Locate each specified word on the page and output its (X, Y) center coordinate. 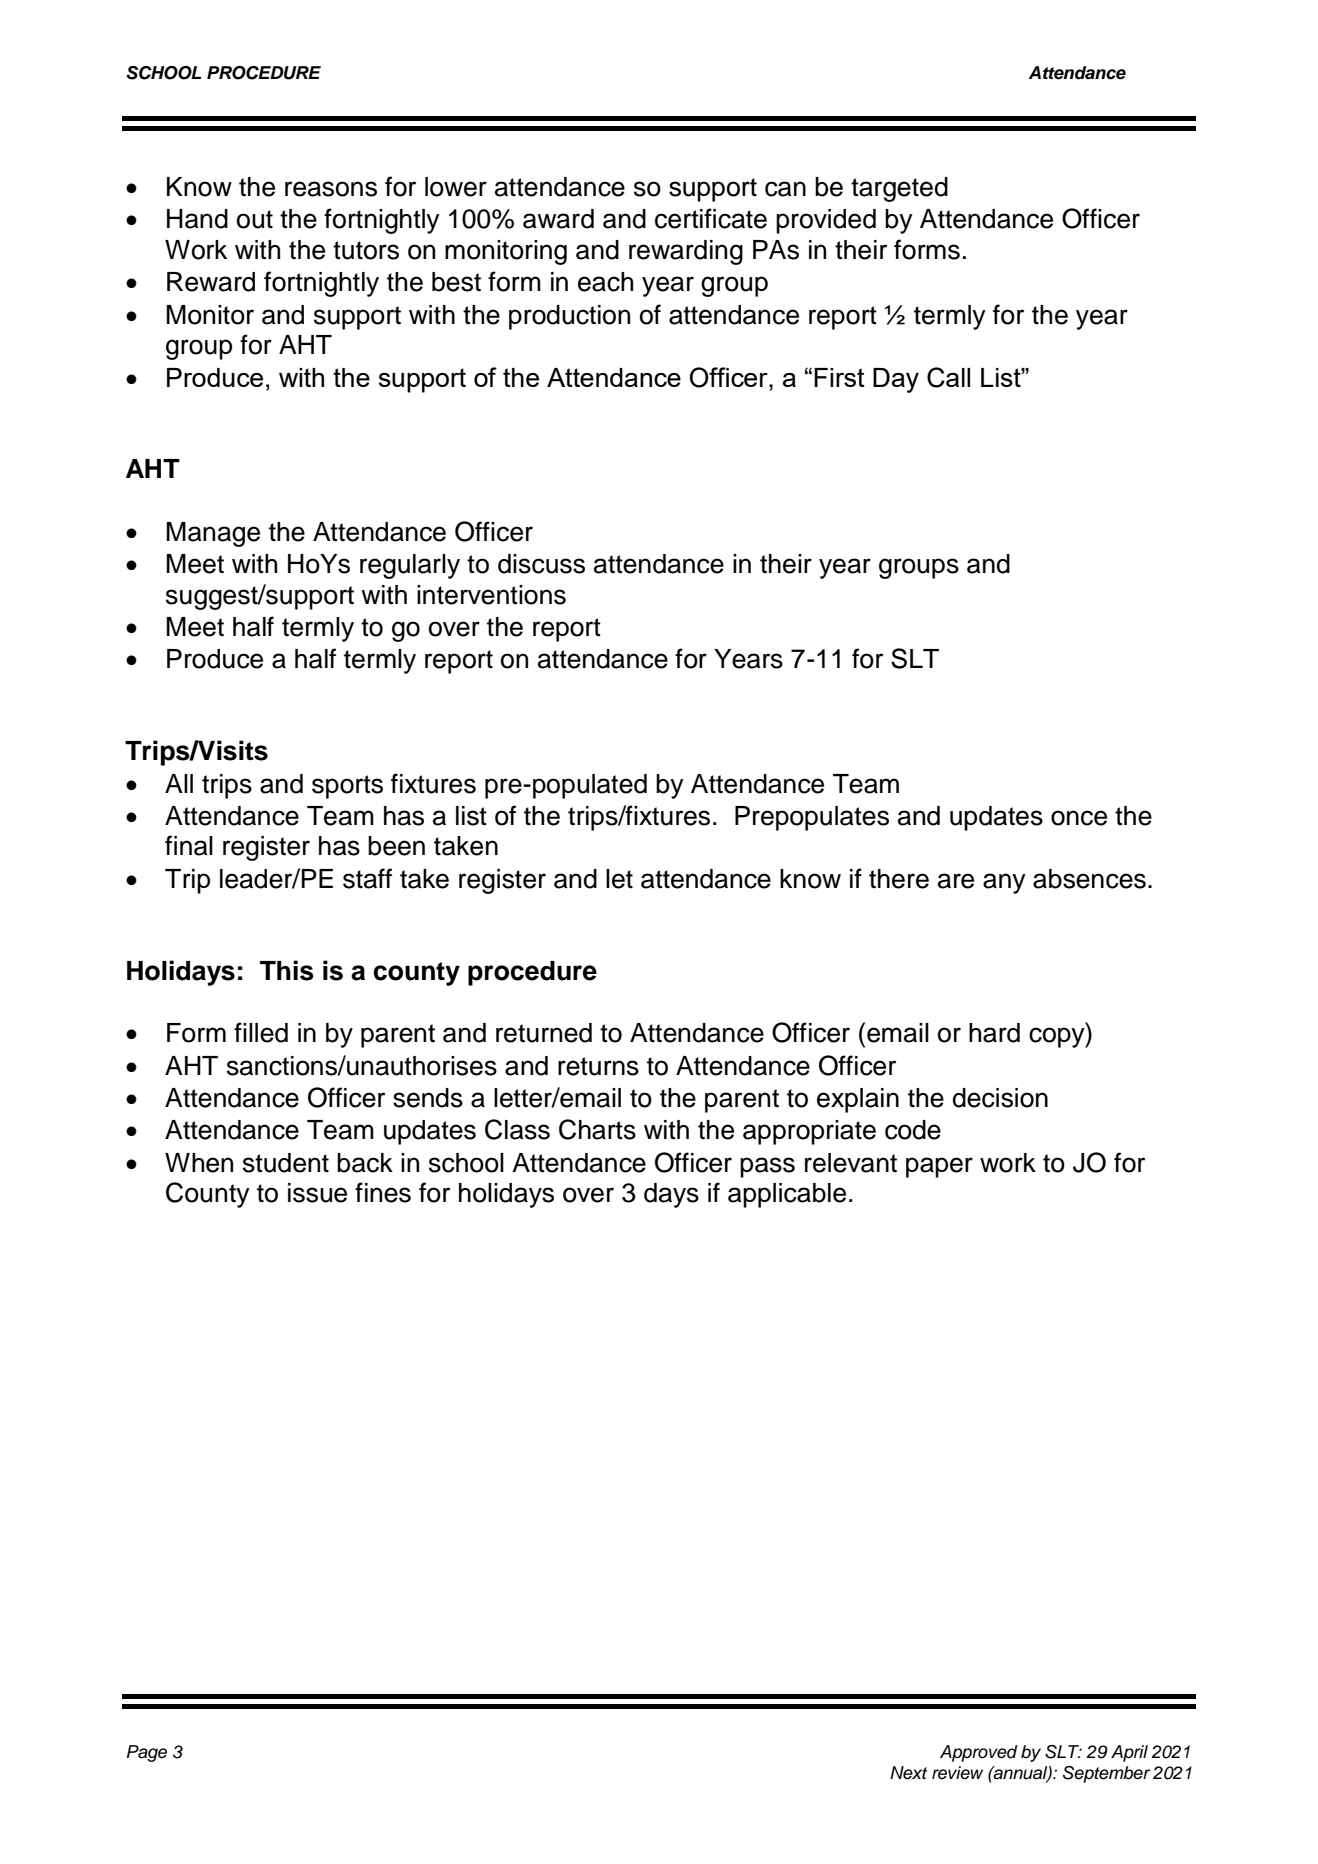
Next (908, 1773)
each (605, 282)
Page (147, 1753)
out (255, 219)
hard (994, 1033)
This (287, 970)
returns (598, 1066)
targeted (899, 189)
